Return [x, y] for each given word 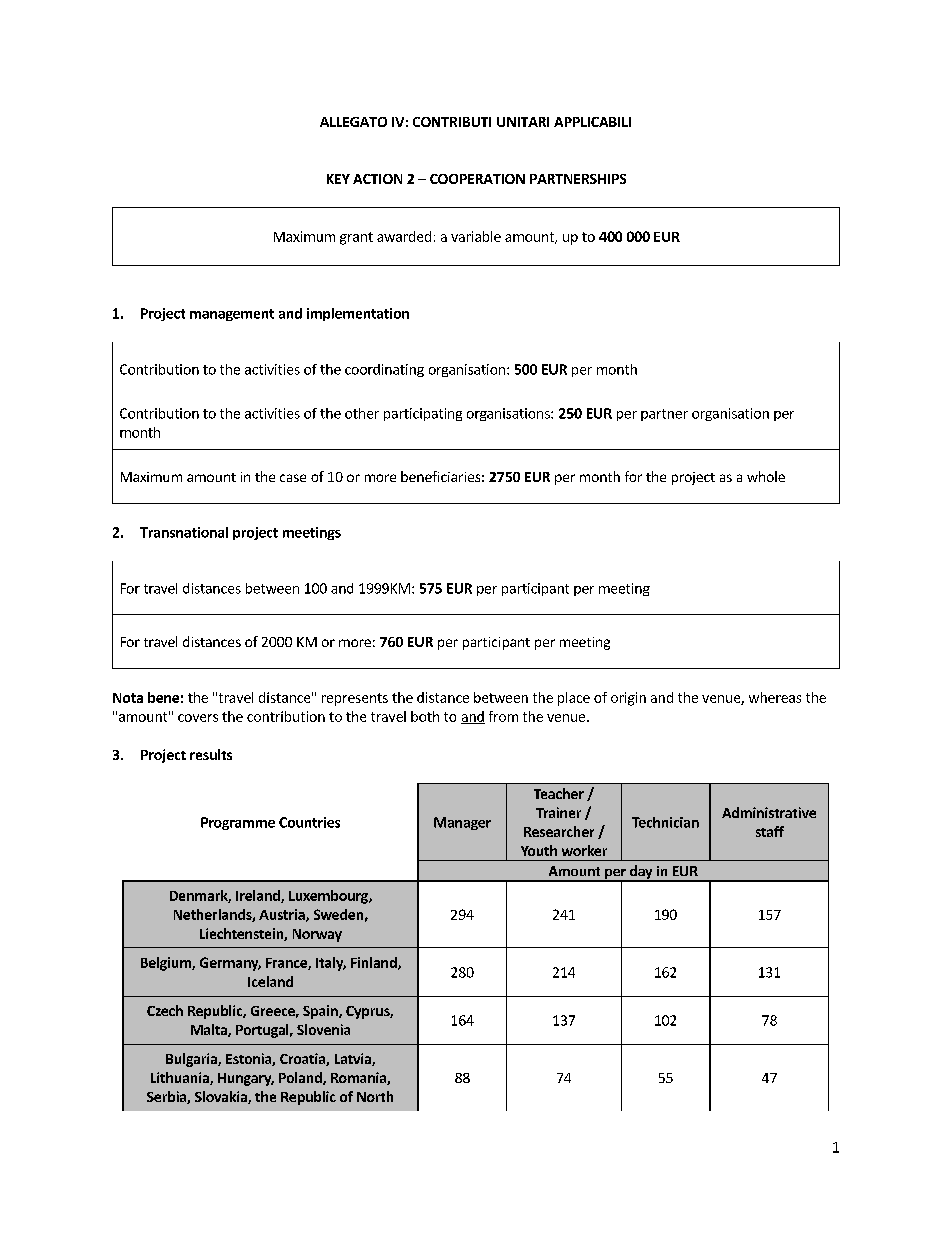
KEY [338, 179]
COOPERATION [477, 179]
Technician [665, 822]
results [211, 754]
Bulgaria [192, 1060]
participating [423, 414]
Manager [462, 823]
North [375, 1096]
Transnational [184, 532]
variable [476, 236]
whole [766, 476]
